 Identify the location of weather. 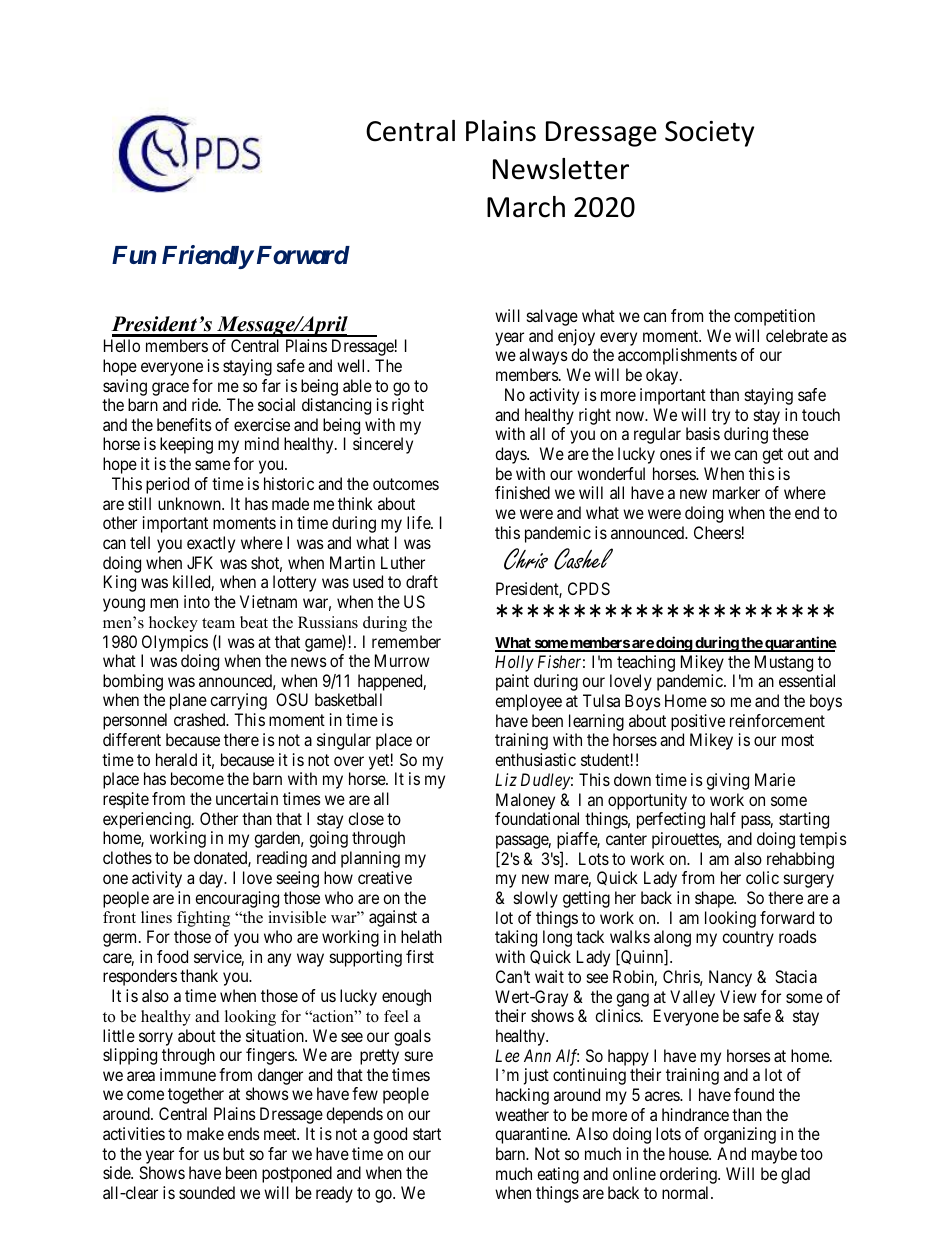
(522, 1114).
